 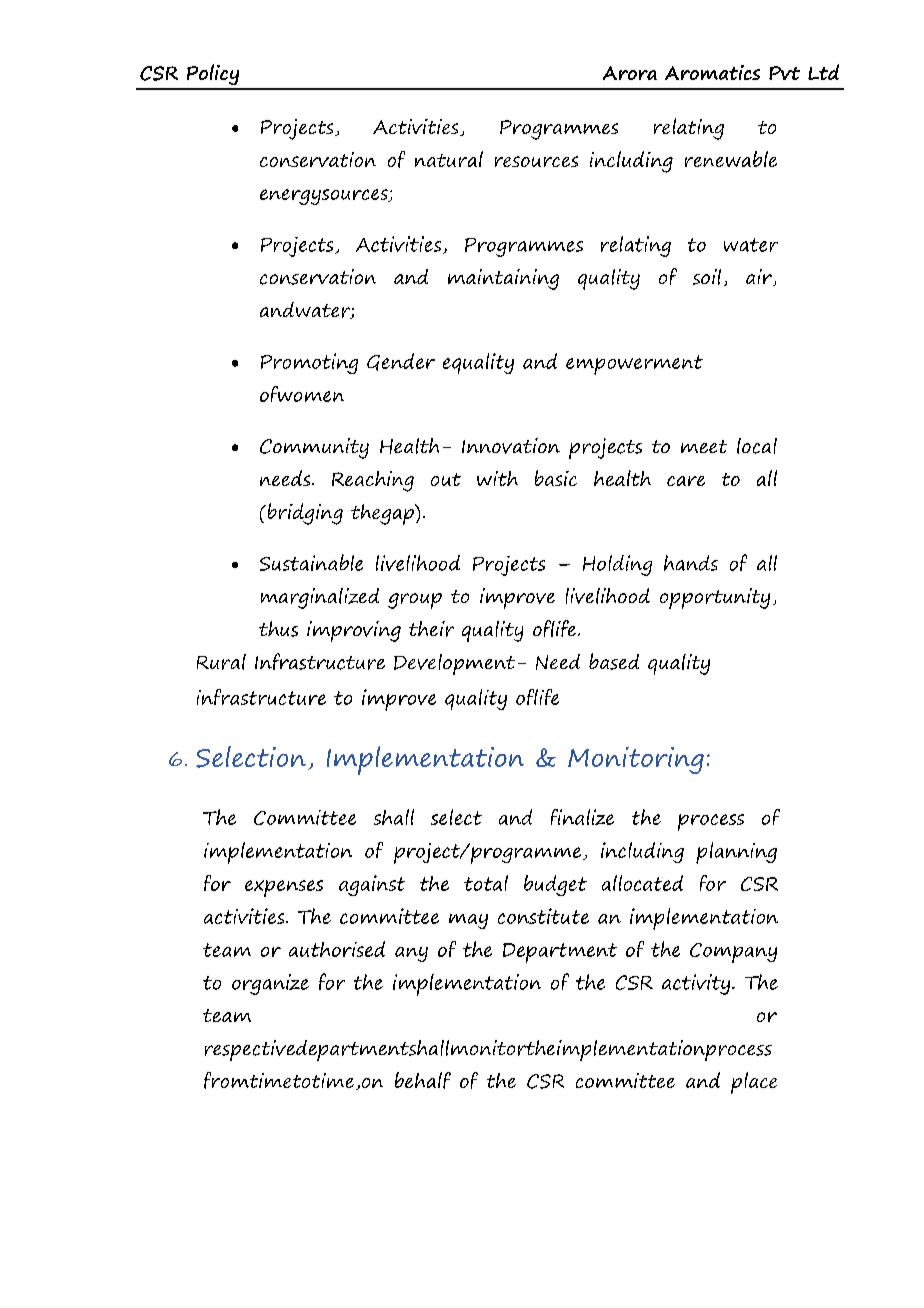 I want to click on opportunity, so click(x=715, y=598).
